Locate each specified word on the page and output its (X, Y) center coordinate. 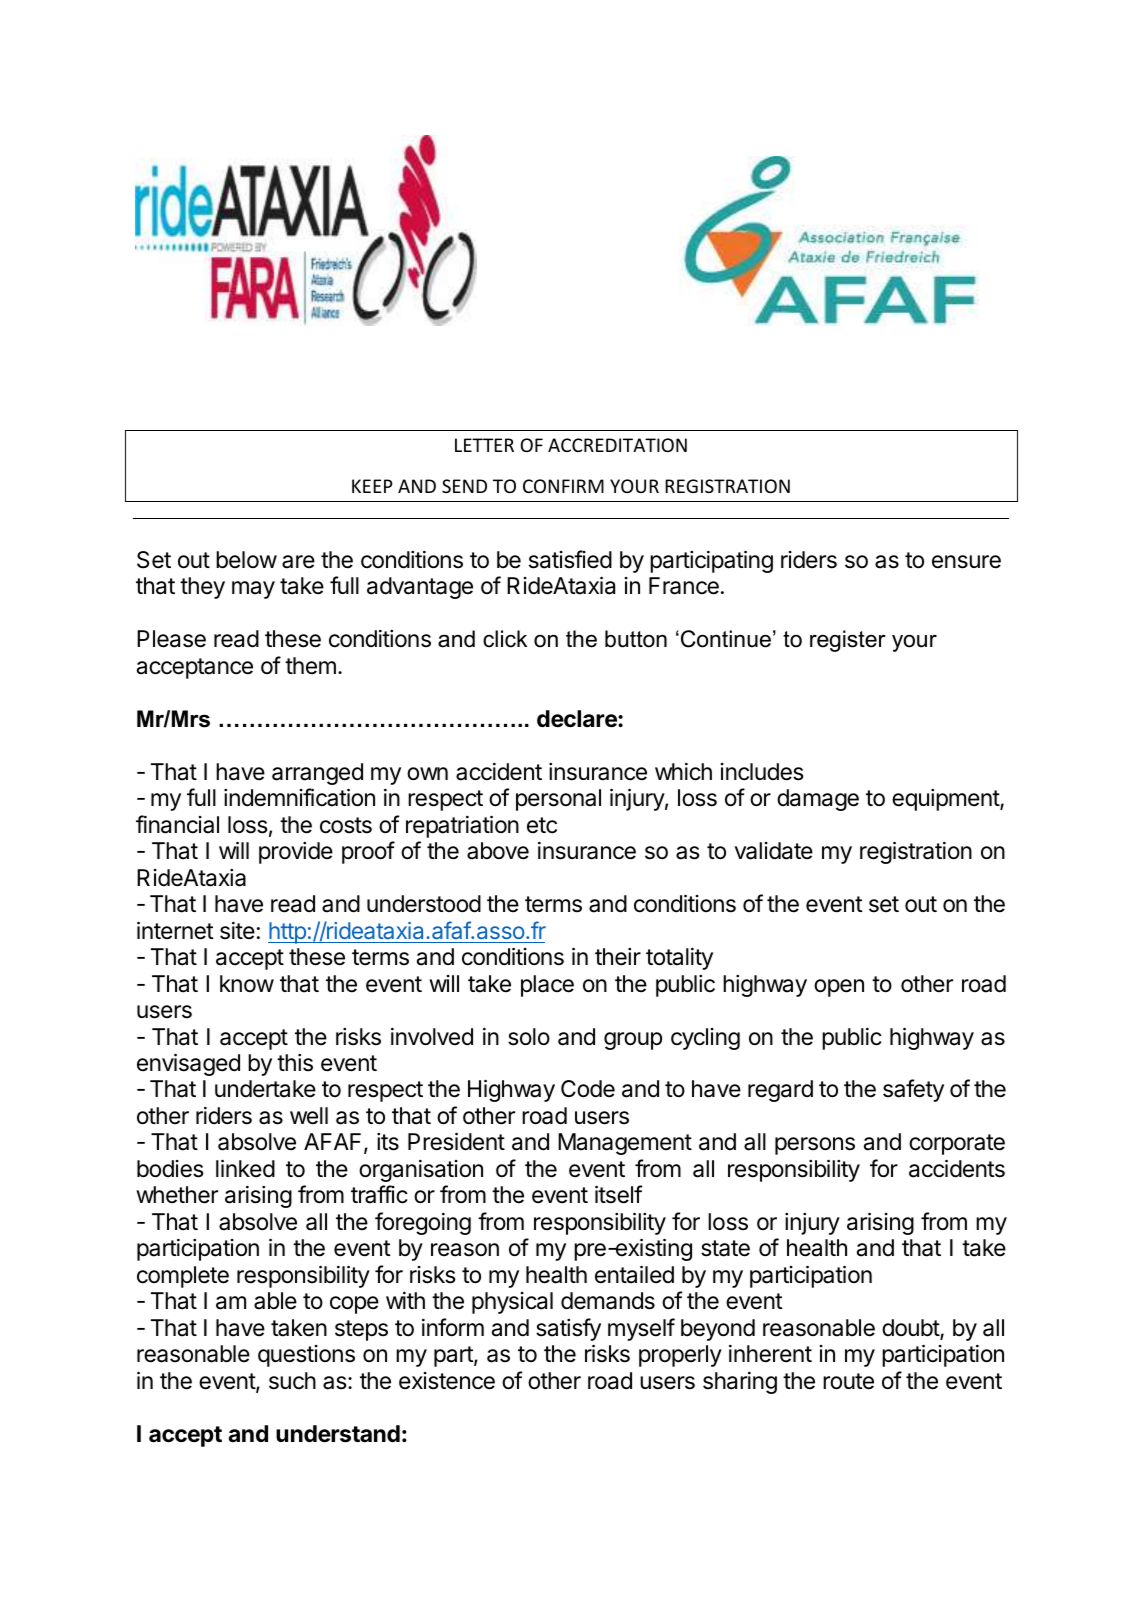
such (292, 1381)
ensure (966, 562)
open (839, 988)
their (618, 957)
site (237, 931)
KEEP (372, 486)
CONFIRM (563, 486)
